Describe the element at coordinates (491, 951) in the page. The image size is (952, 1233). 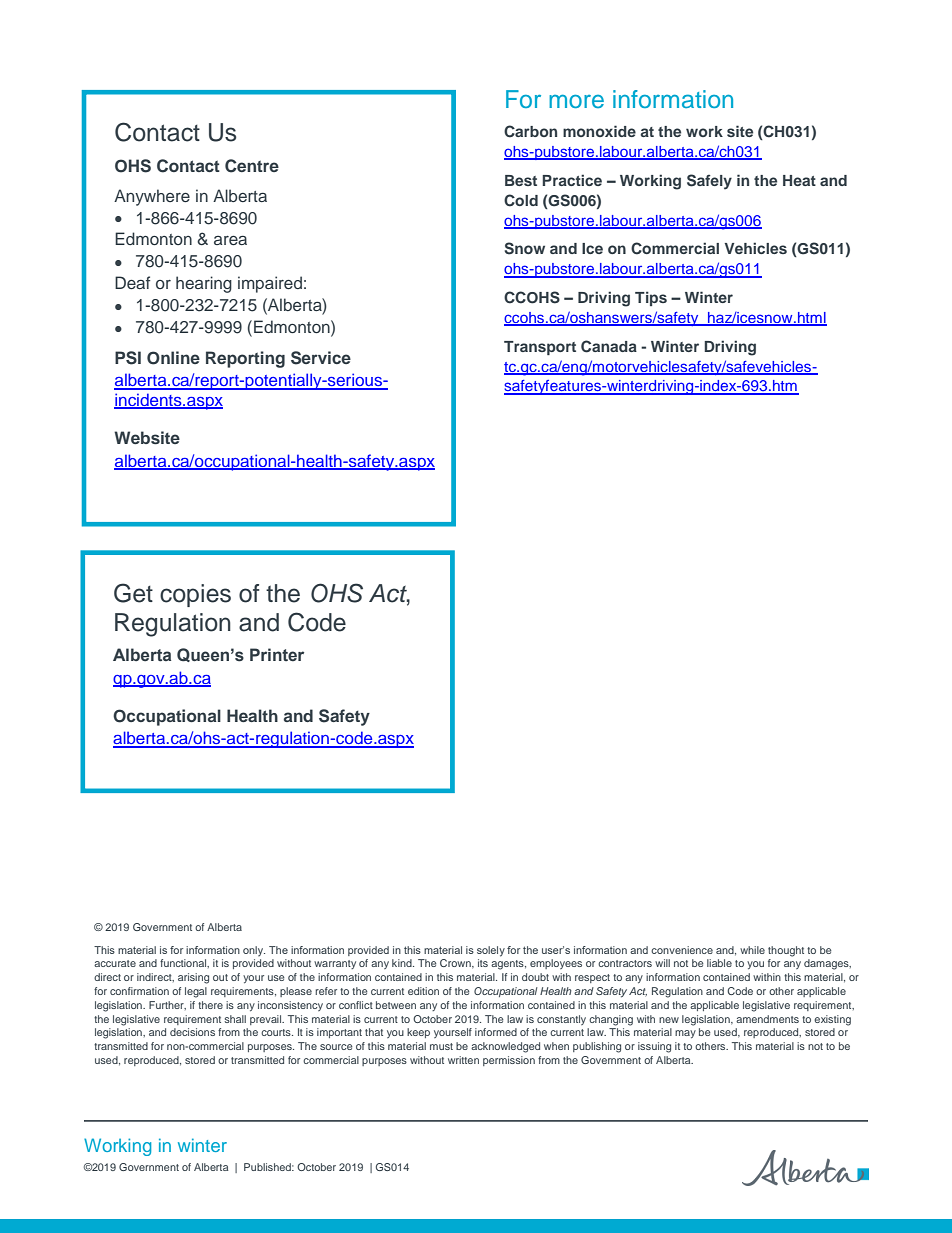
I see `solely` at that location.
